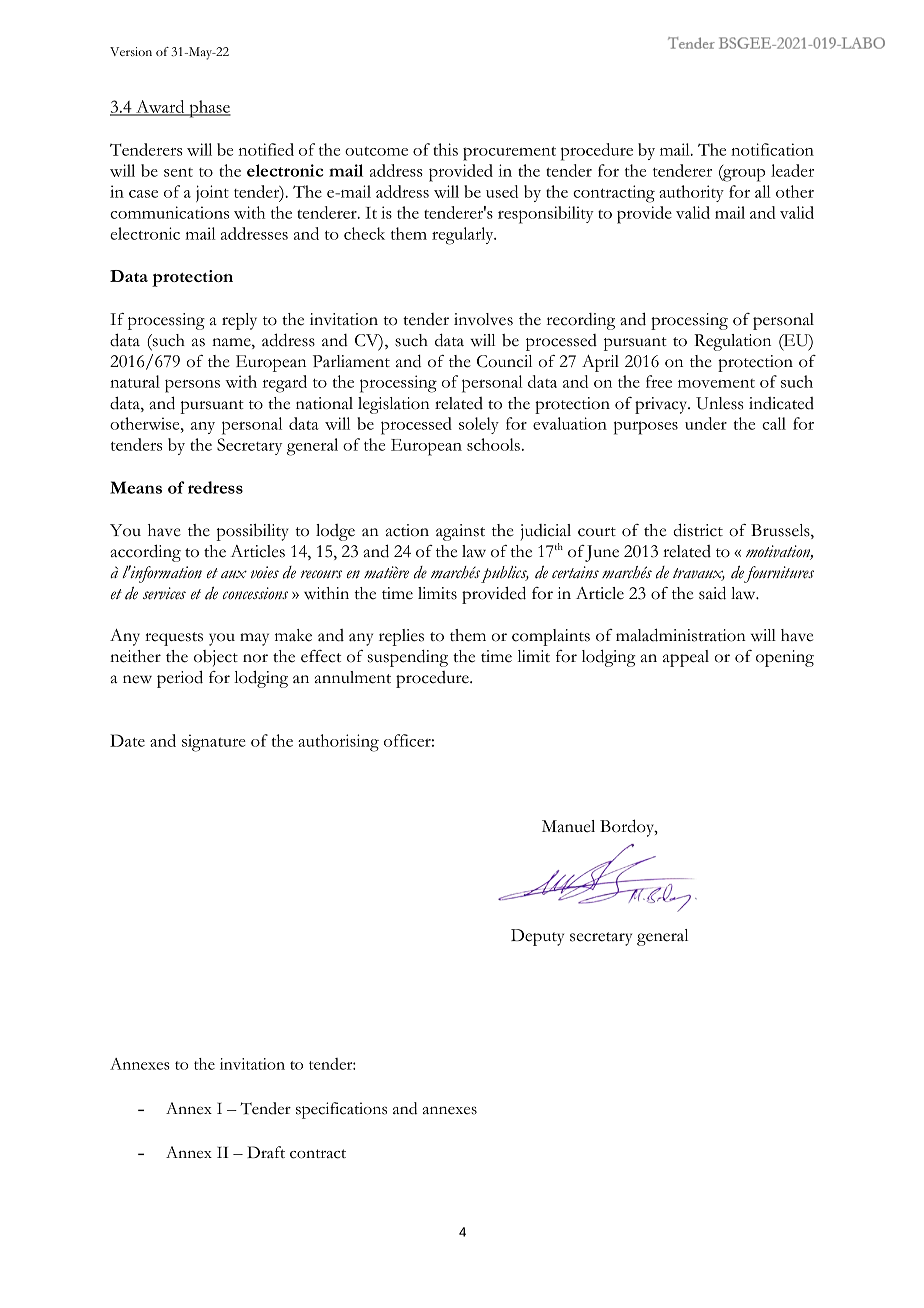  I want to click on phase, so click(209, 109).
